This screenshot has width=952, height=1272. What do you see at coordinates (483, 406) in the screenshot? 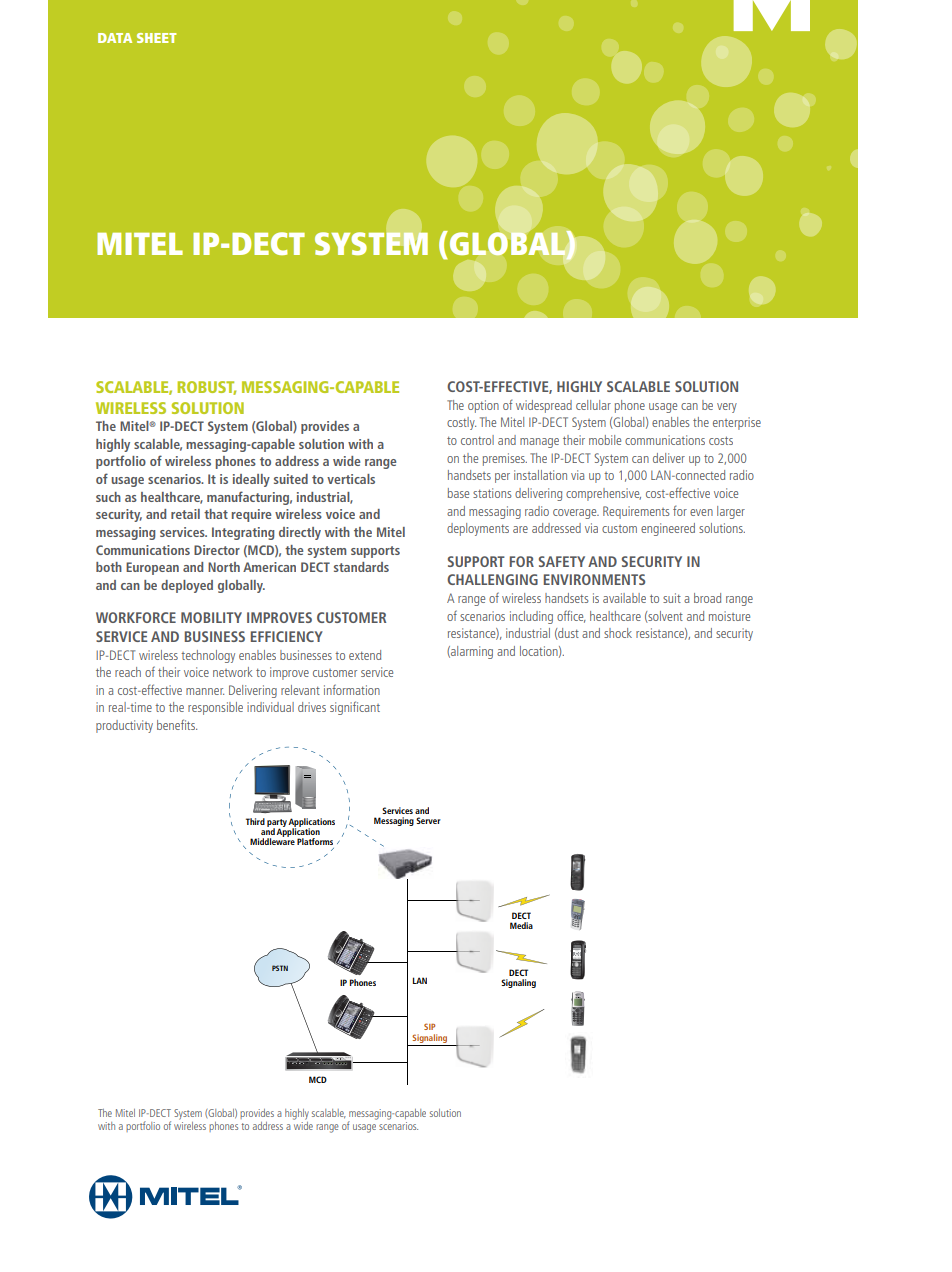
I see `option` at bounding box center [483, 406].
